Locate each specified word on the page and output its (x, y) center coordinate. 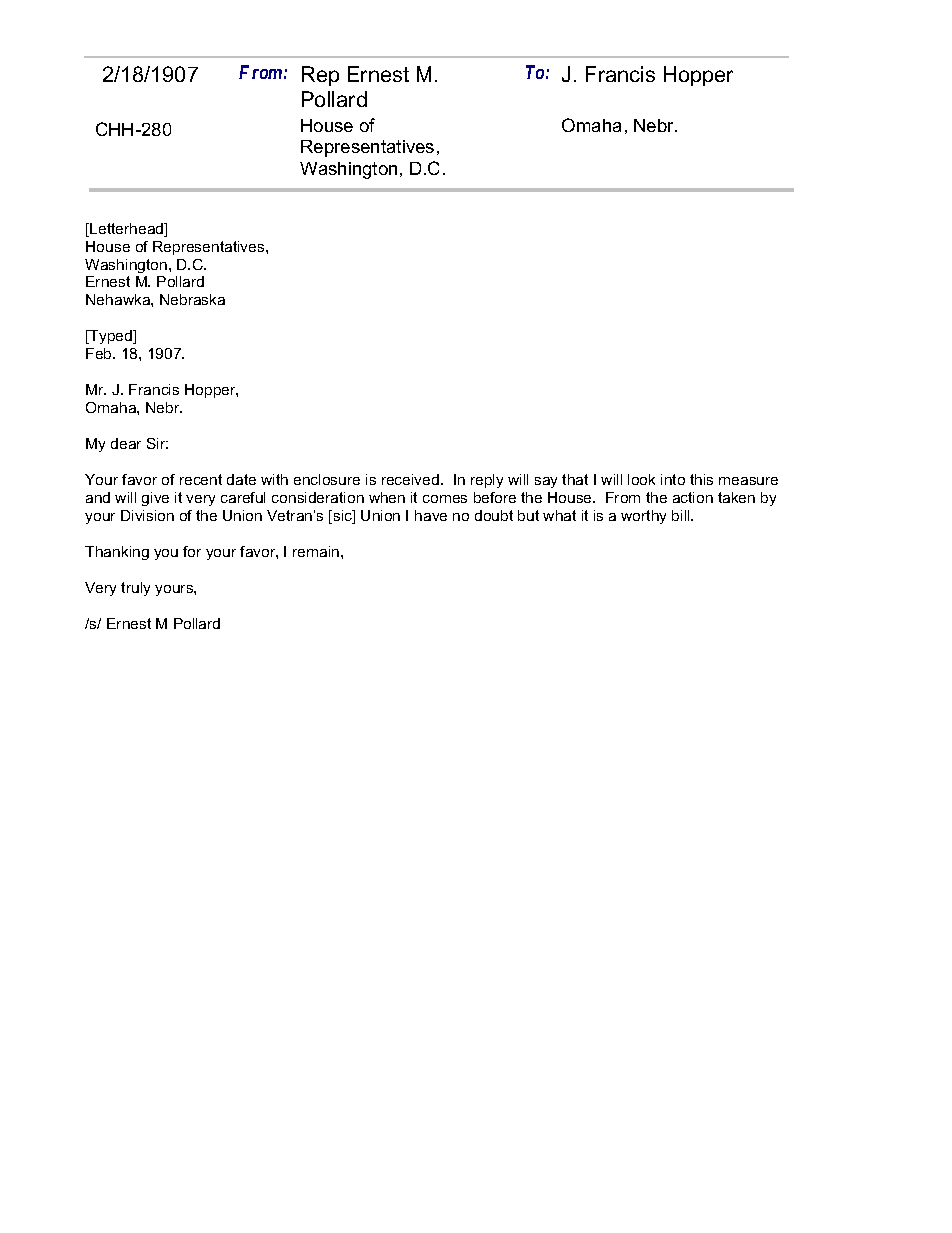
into (673, 479)
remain (317, 551)
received (410, 479)
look (641, 479)
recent (201, 479)
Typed (111, 337)
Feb (100, 353)
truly (135, 589)
